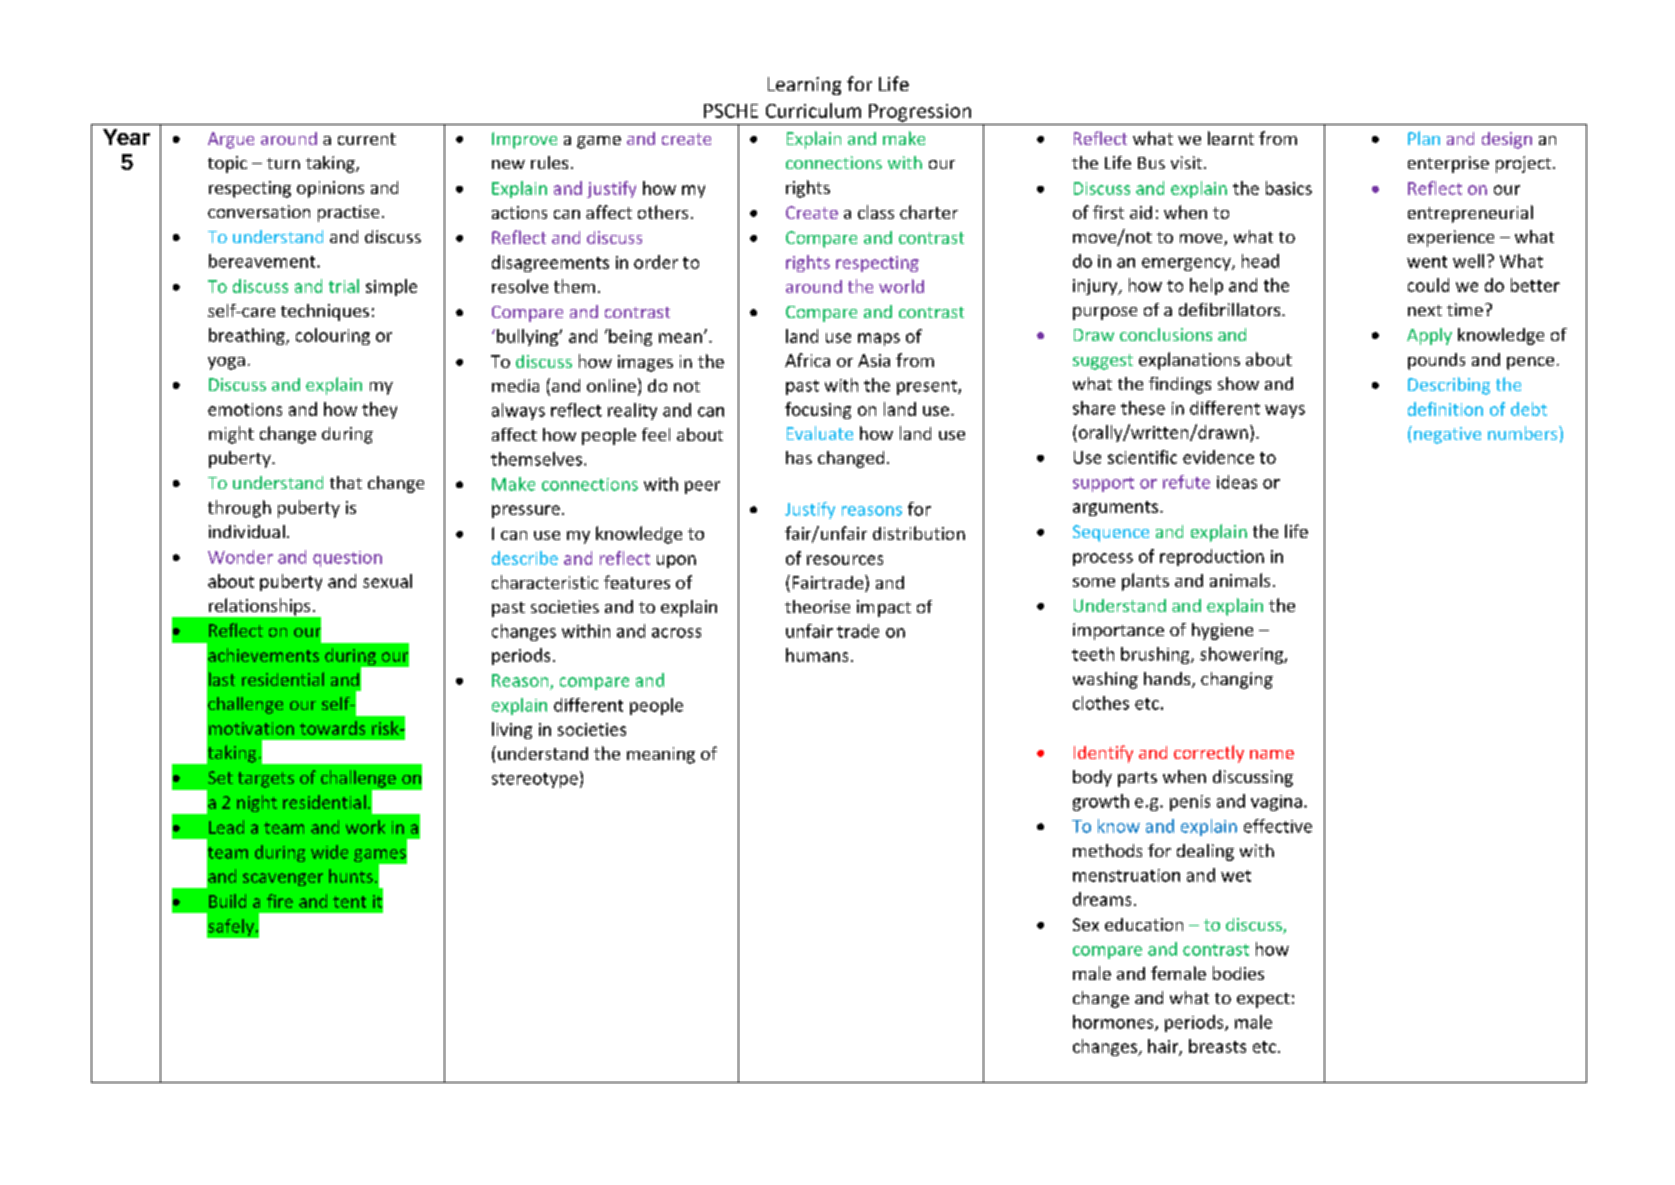 The height and width of the page is (1185, 1675). What do you see at coordinates (266, 780) in the page?
I see `targets` at bounding box center [266, 780].
